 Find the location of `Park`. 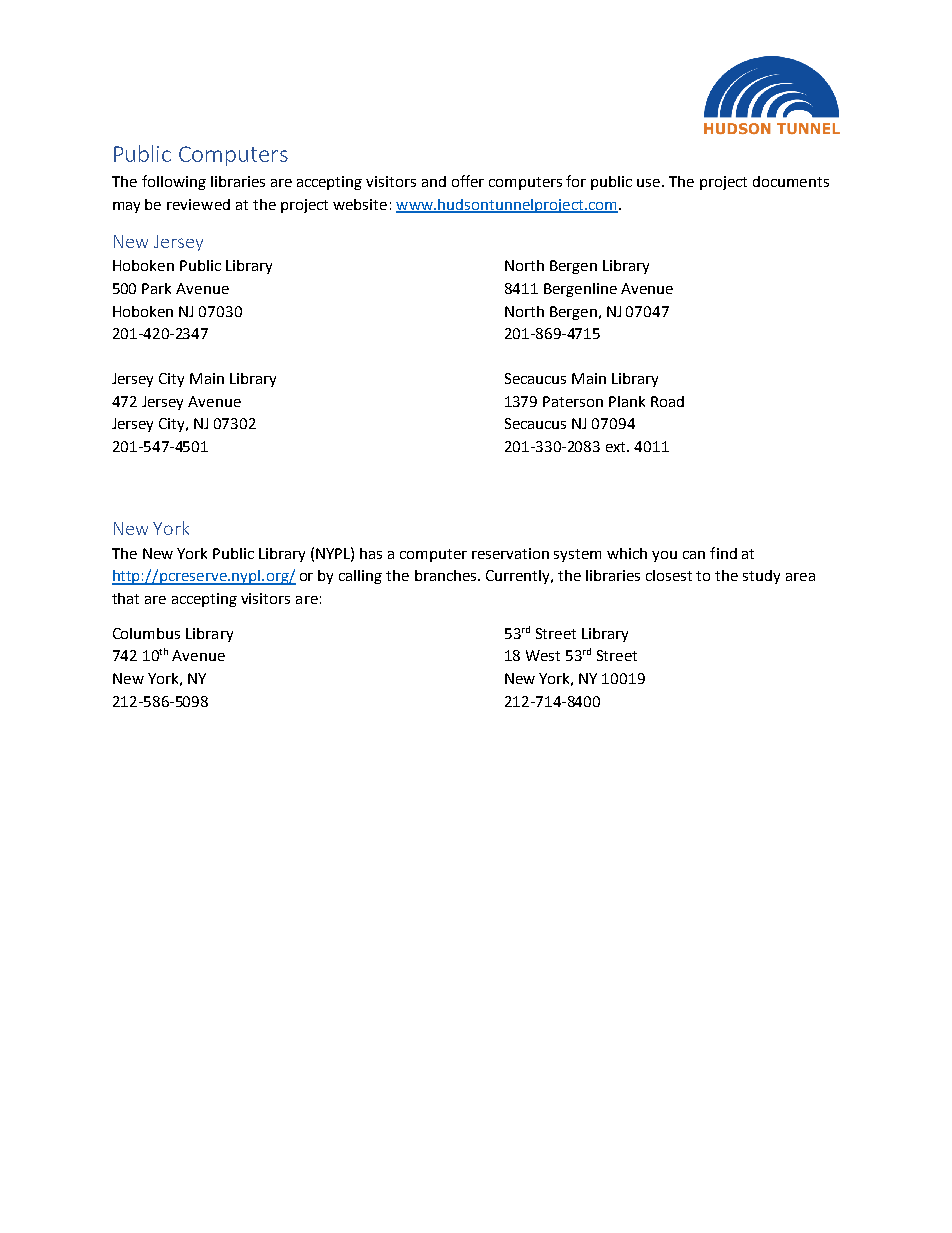

Park is located at coordinates (156, 288).
